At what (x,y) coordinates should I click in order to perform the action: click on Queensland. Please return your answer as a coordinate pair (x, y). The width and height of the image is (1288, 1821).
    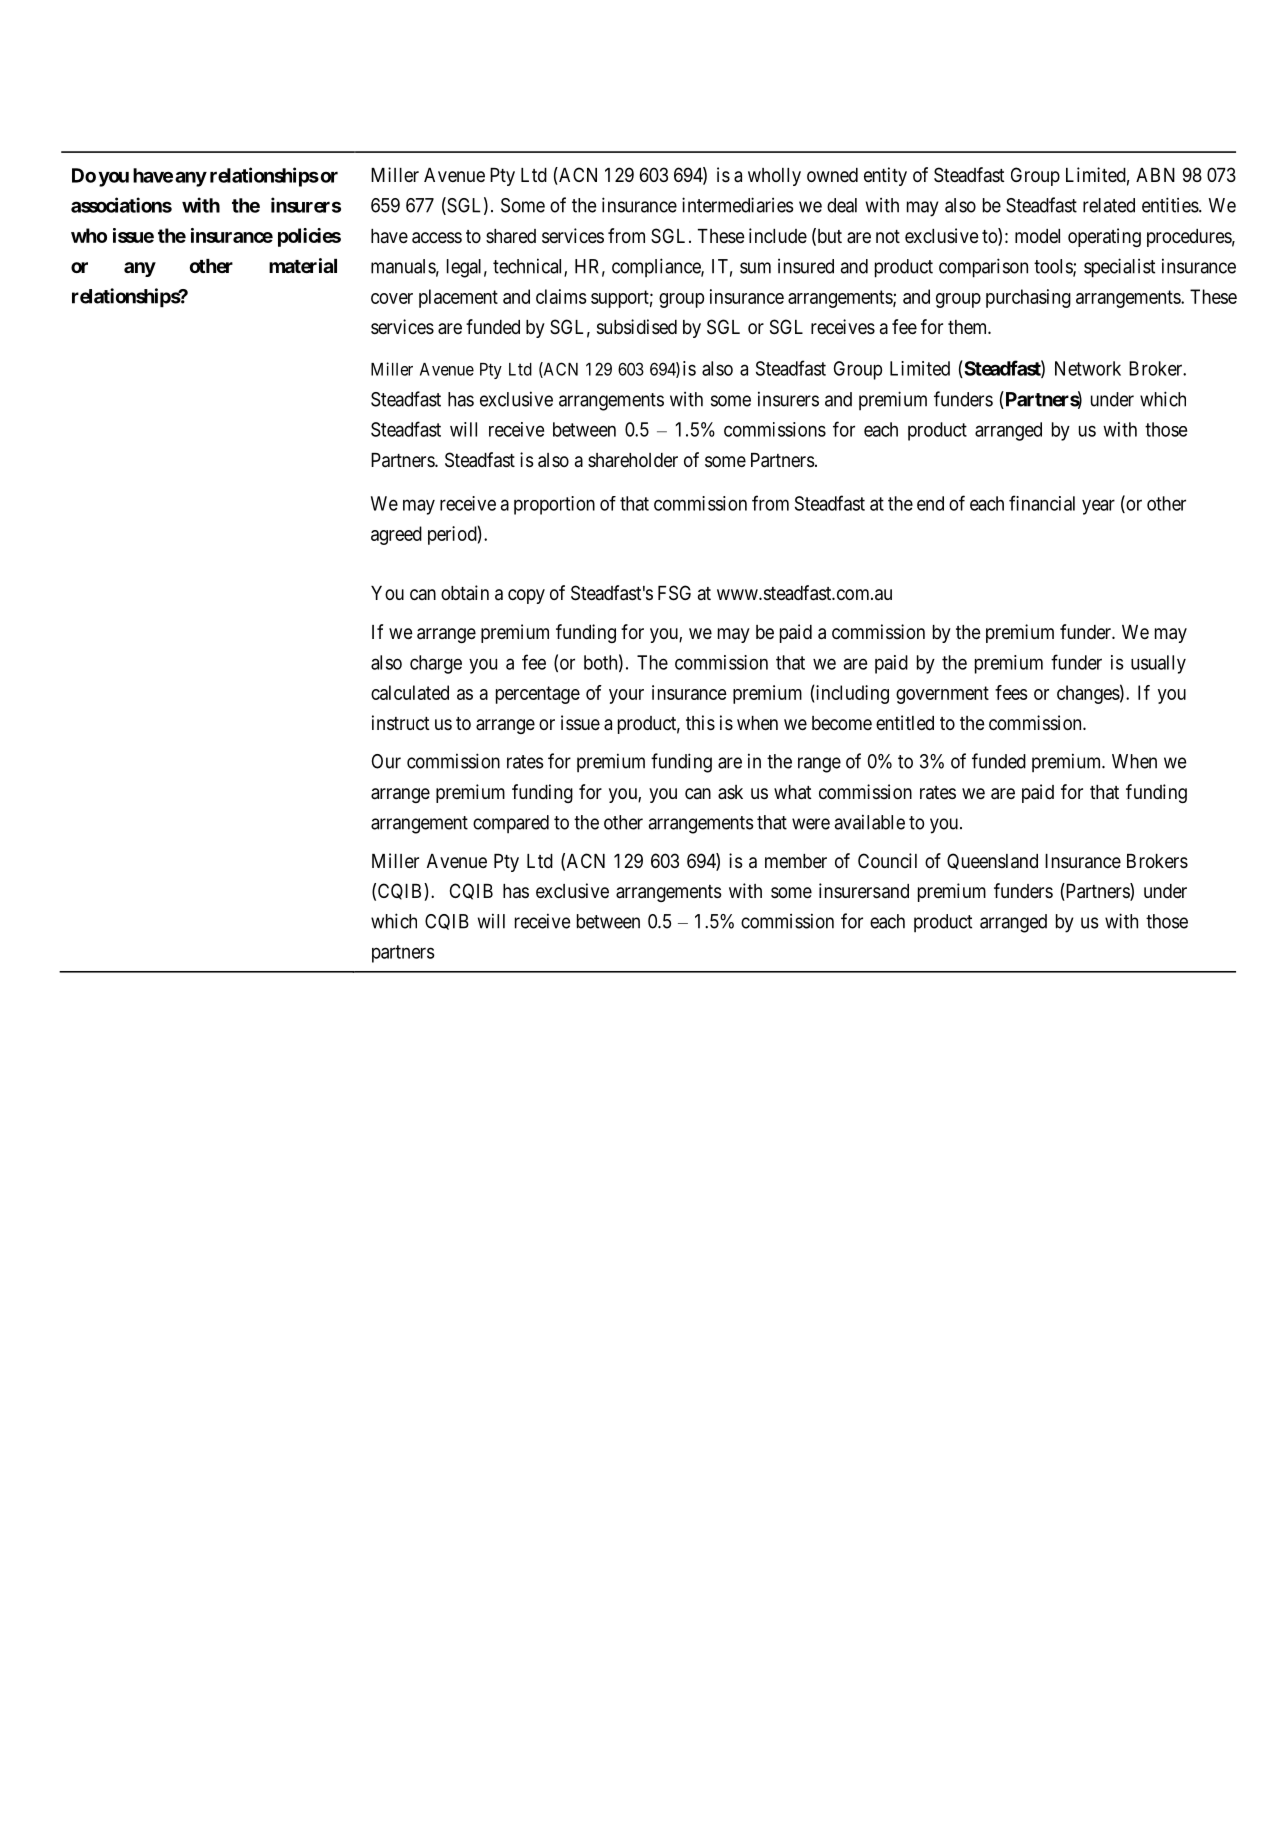
    Looking at the image, I should click on (992, 861).
